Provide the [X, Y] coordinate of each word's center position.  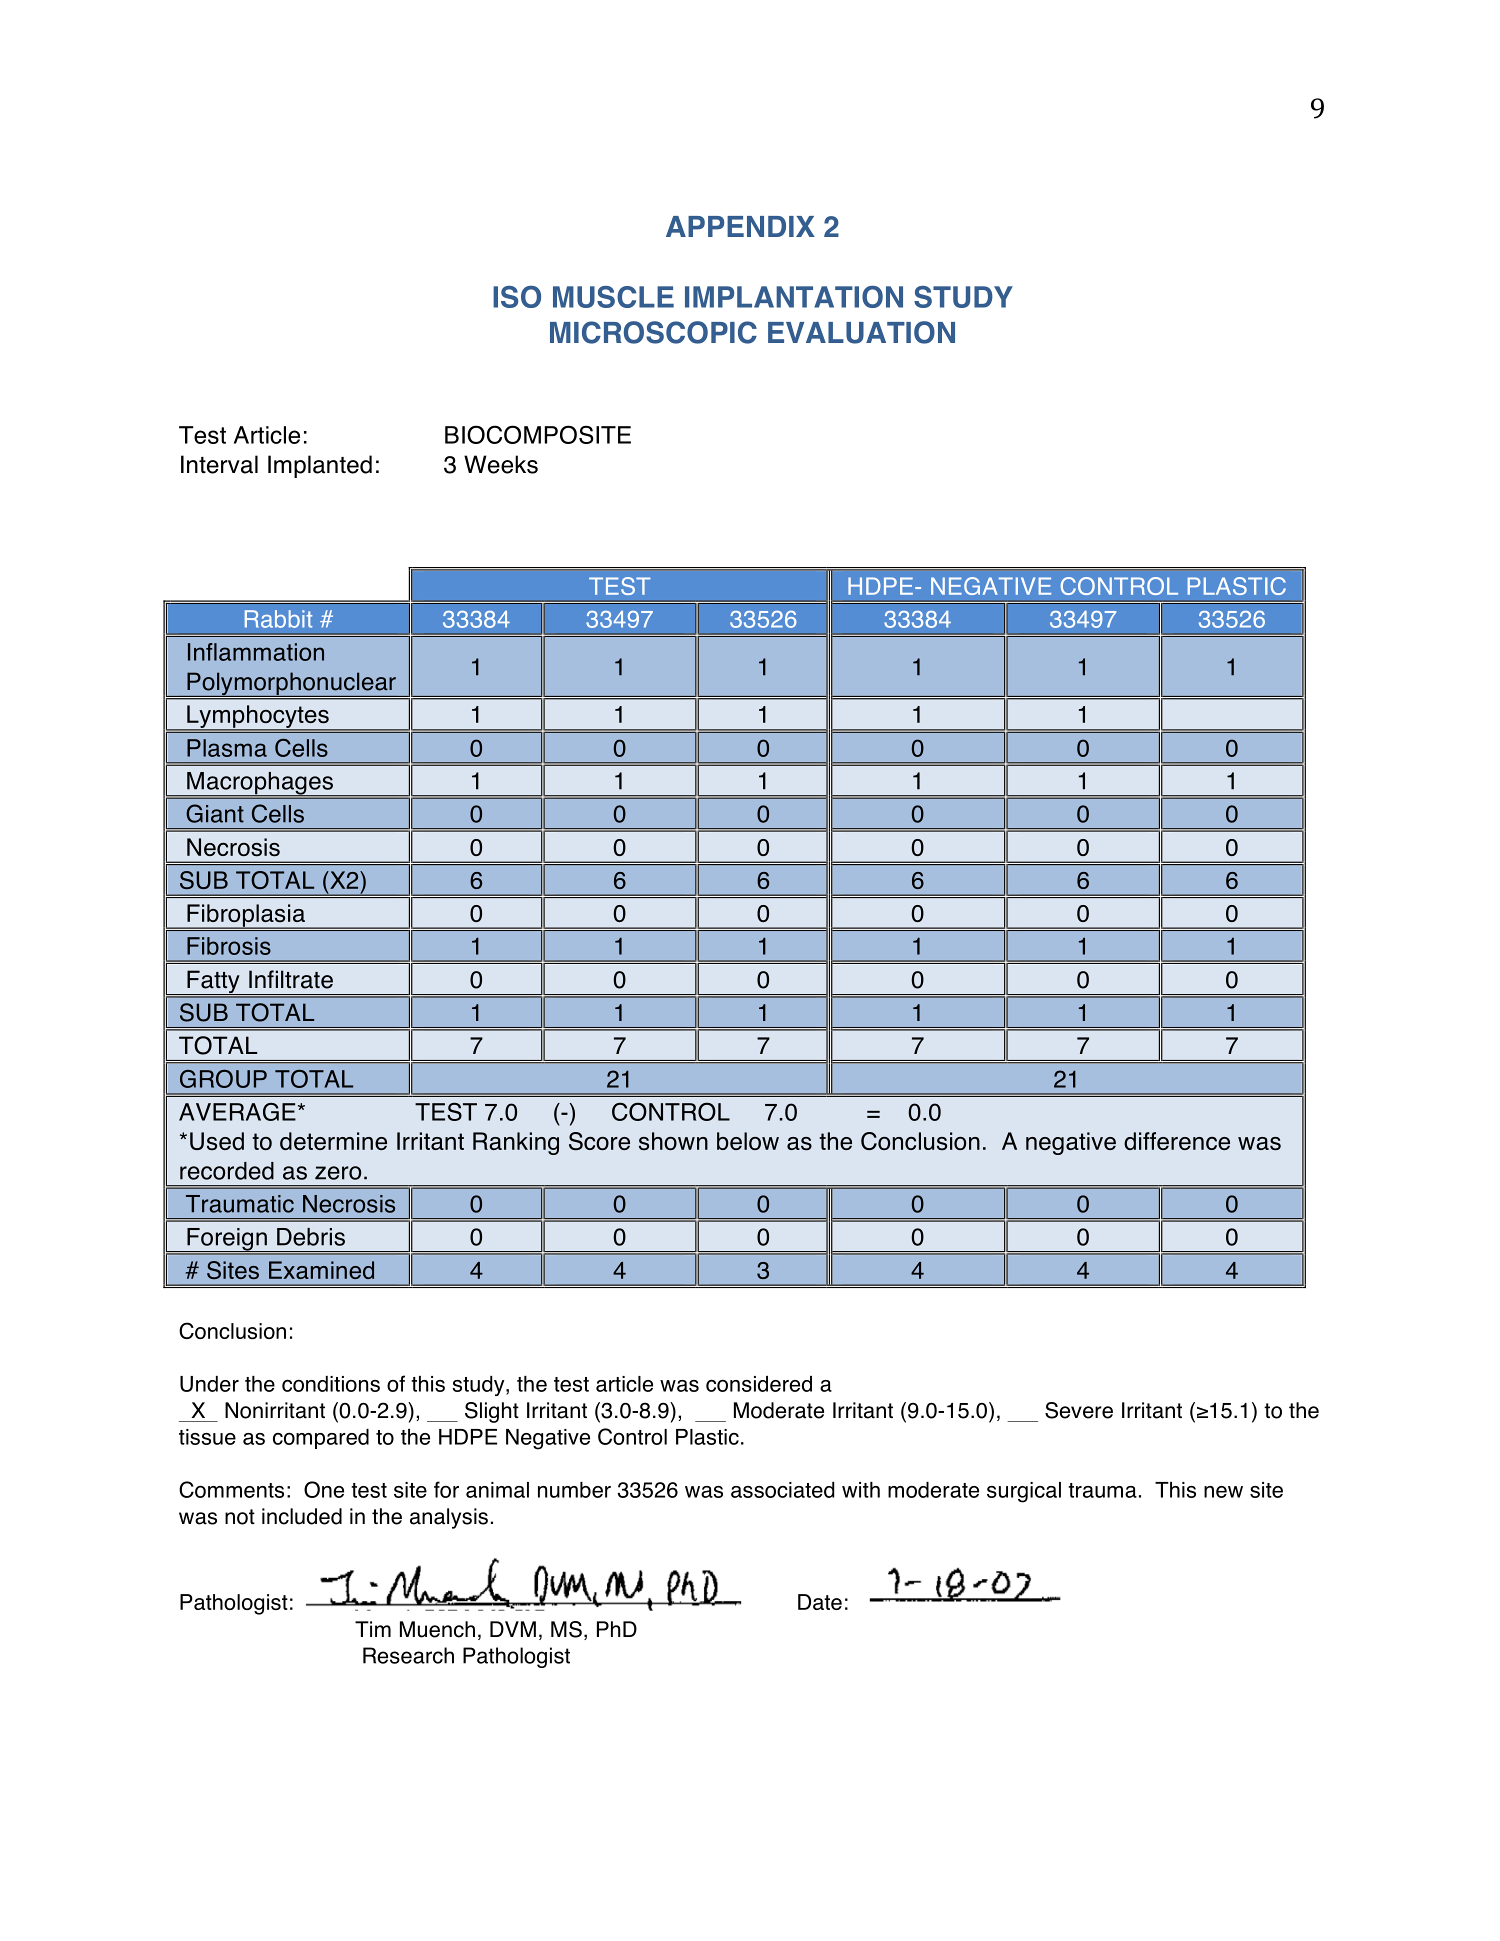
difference [1177, 1141]
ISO [517, 297]
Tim [373, 1629]
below [748, 1141]
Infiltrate [291, 979]
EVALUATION [861, 332]
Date [820, 1602]
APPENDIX [740, 226]
